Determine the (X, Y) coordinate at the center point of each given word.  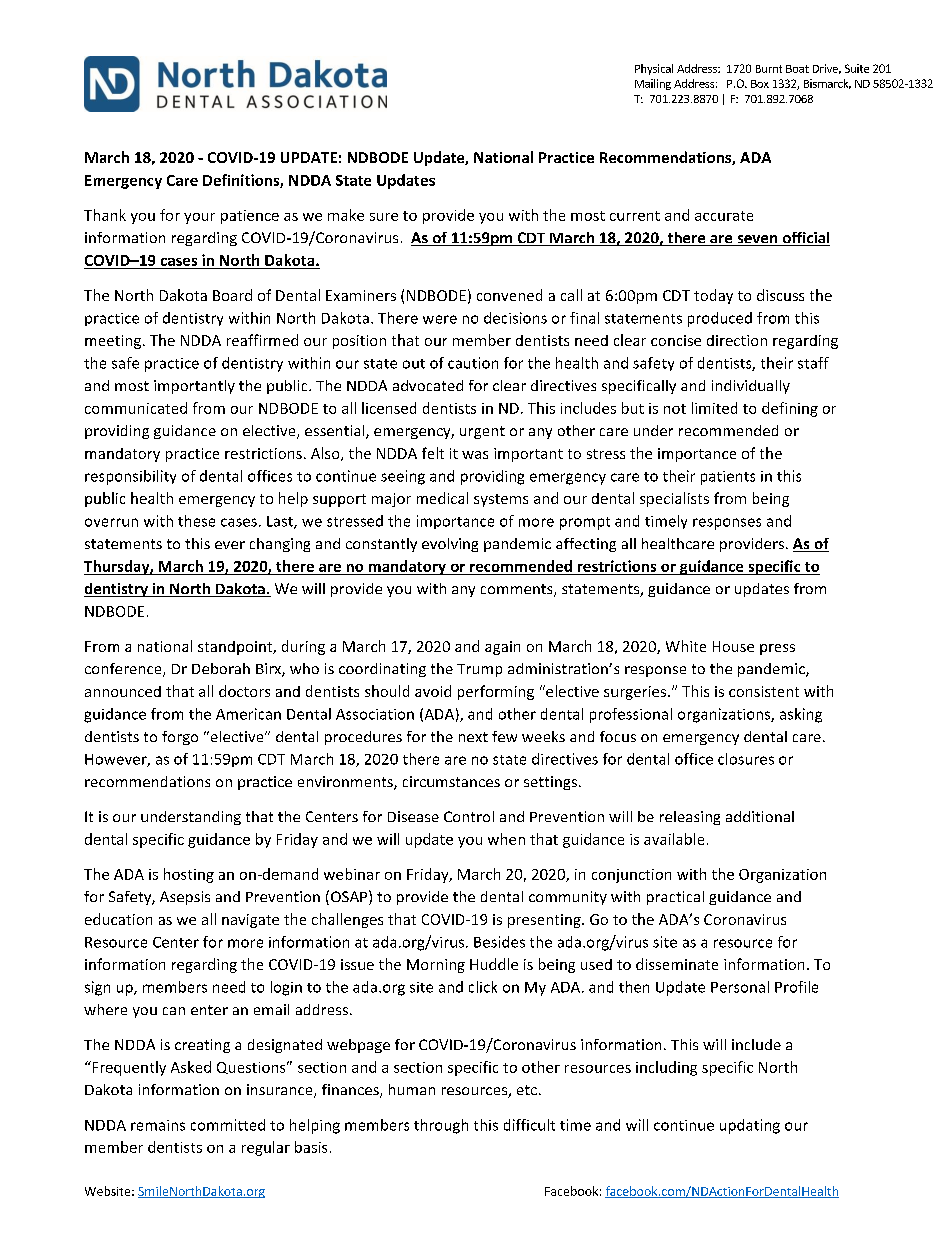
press (777, 649)
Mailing (653, 84)
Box (760, 84)
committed (228, 1125)
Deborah (221, 668)
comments (518, 590)
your (199, 218)
